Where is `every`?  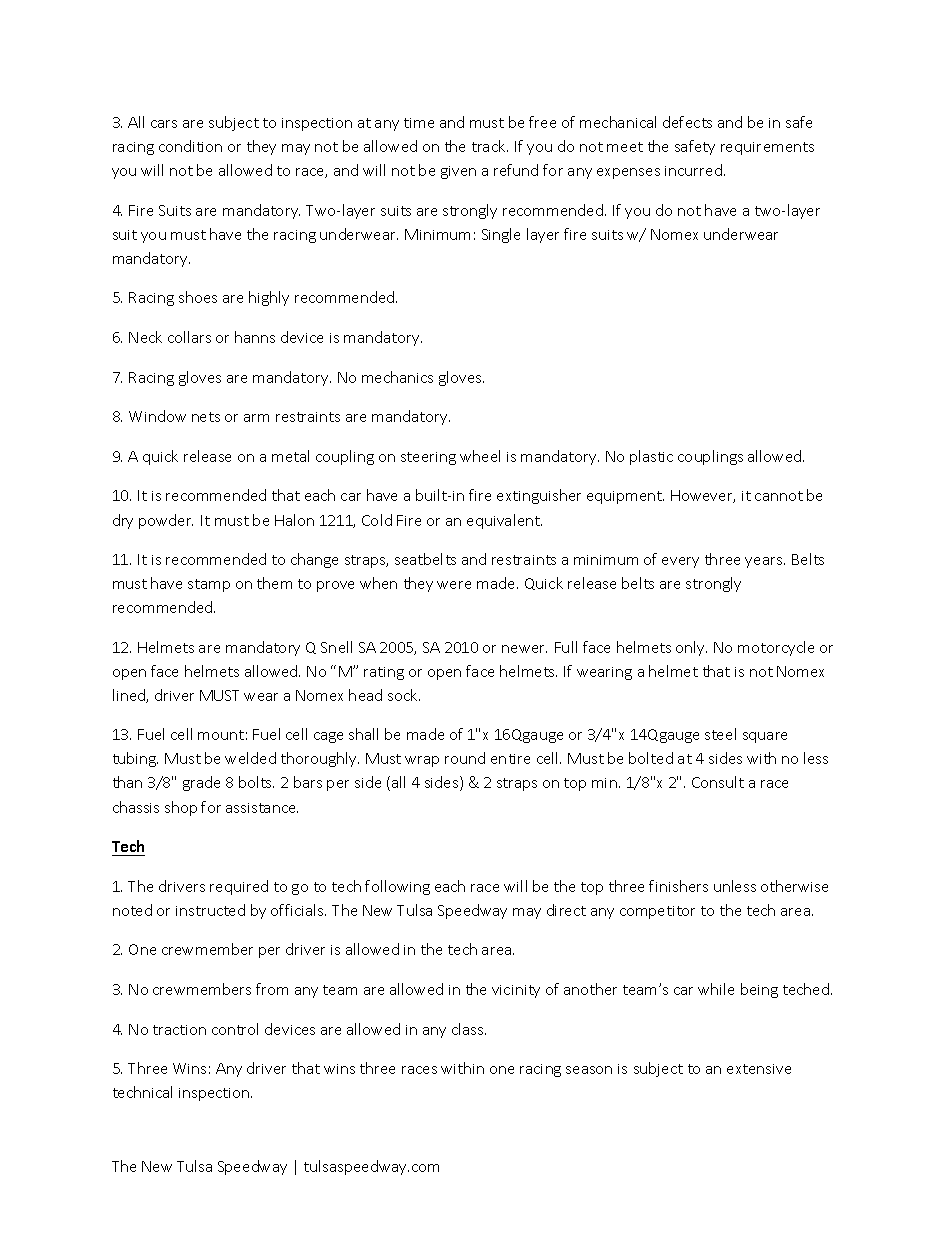
every is located at coordinates (680, 562).
